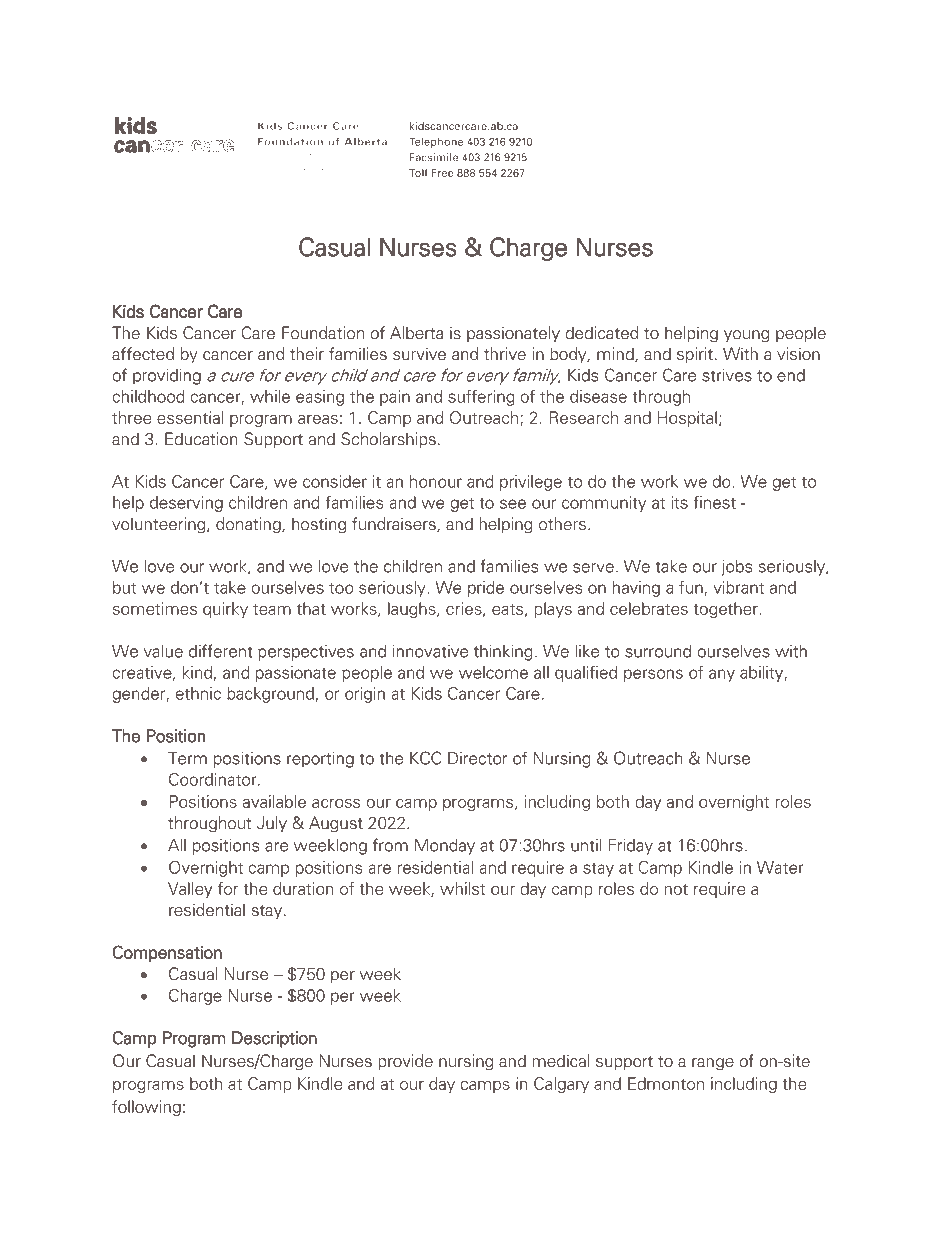 The height and width of the image is (1233, 952). I want to click on any, so click(722, 675).
